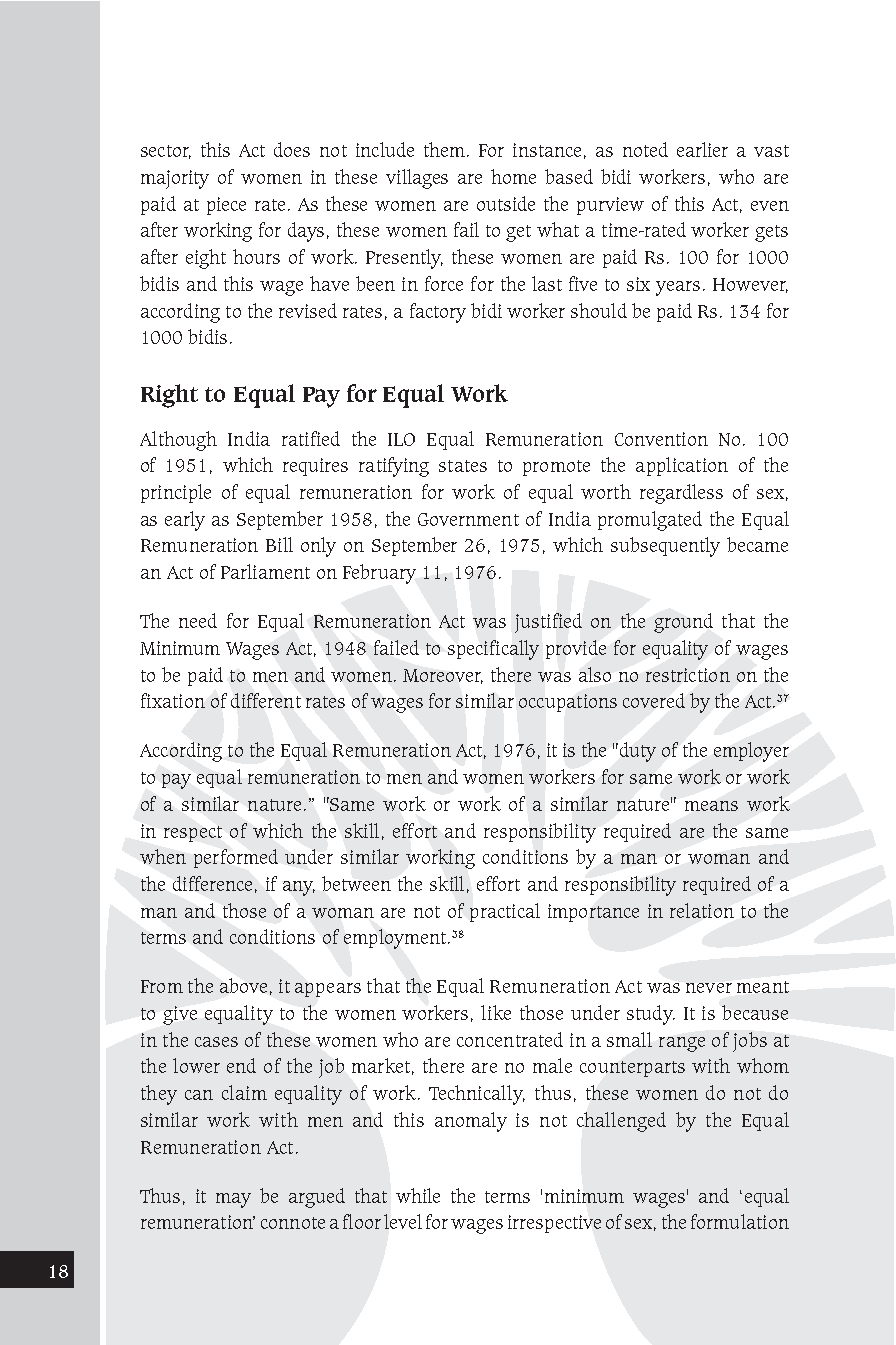  I want to click on them, so click(444, 149).
